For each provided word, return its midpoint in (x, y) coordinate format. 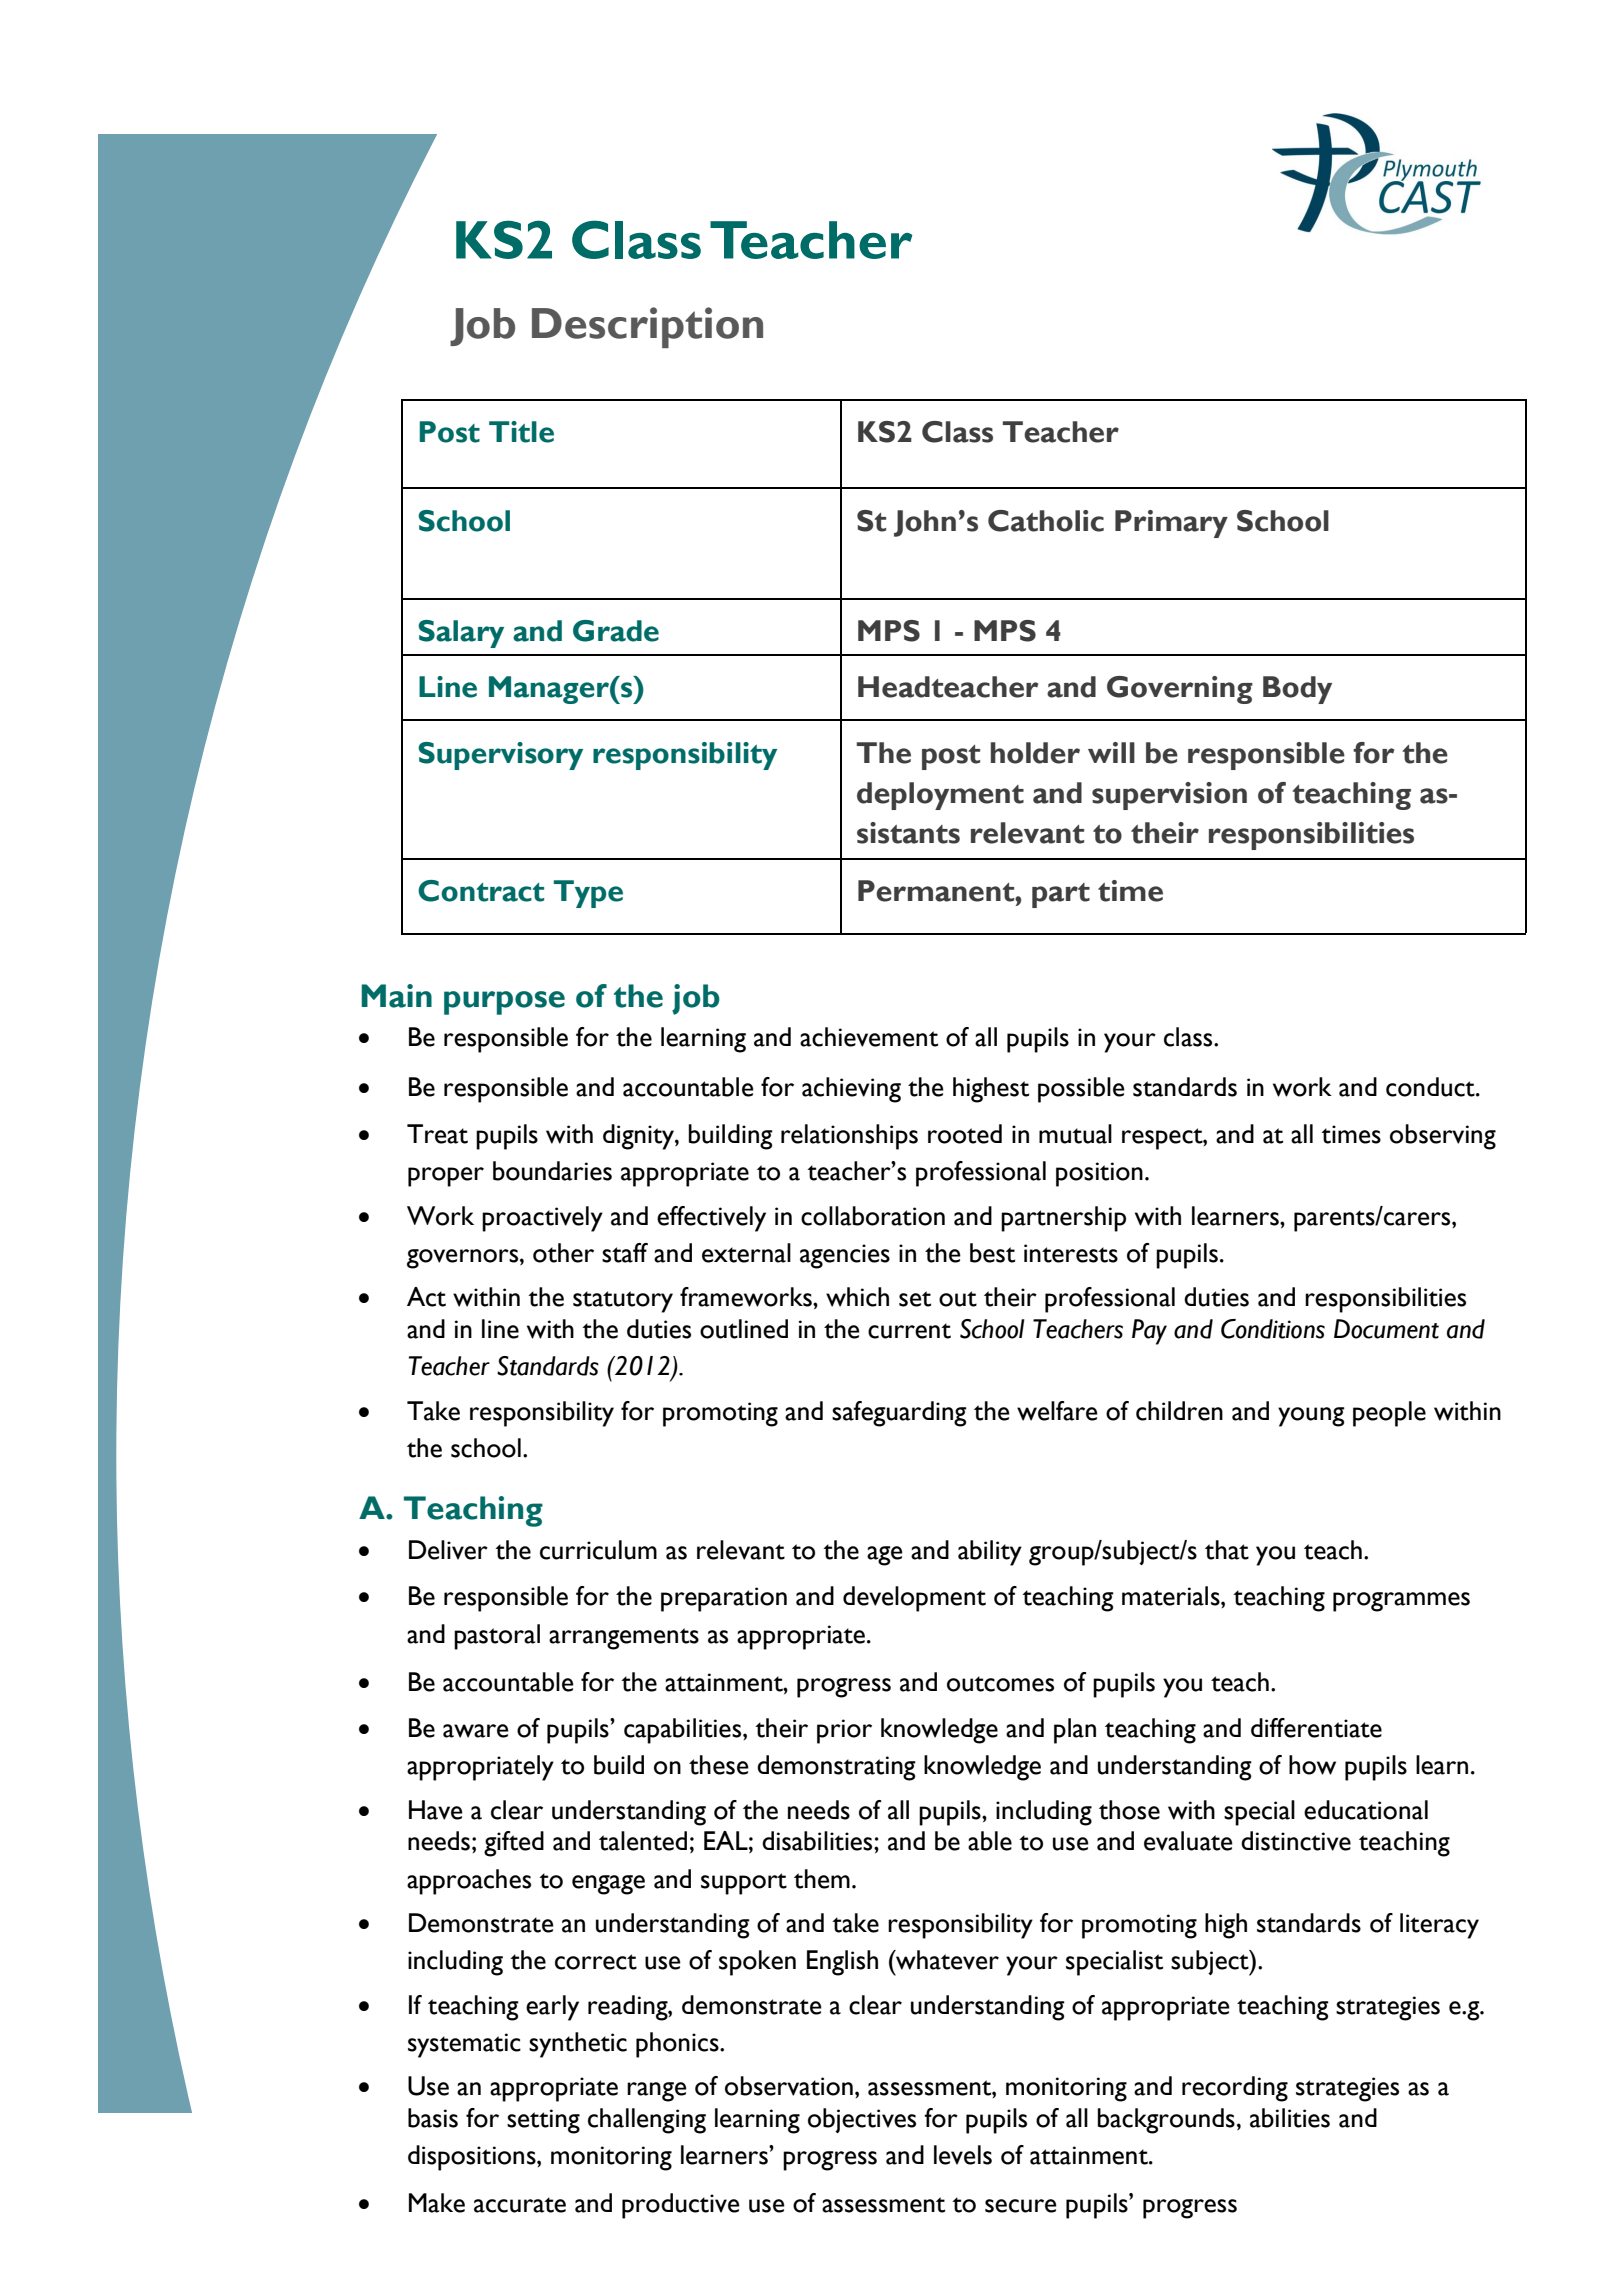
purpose (504, 1003)
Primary (1171, 524)
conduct (1431, 1087)
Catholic (1046, 521)
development (914, 1599)
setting (543, 2121)
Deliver (448, 1550)
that (1227, 1550)
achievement (869, 1037)
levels (963, 2155)
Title (521, 432)
